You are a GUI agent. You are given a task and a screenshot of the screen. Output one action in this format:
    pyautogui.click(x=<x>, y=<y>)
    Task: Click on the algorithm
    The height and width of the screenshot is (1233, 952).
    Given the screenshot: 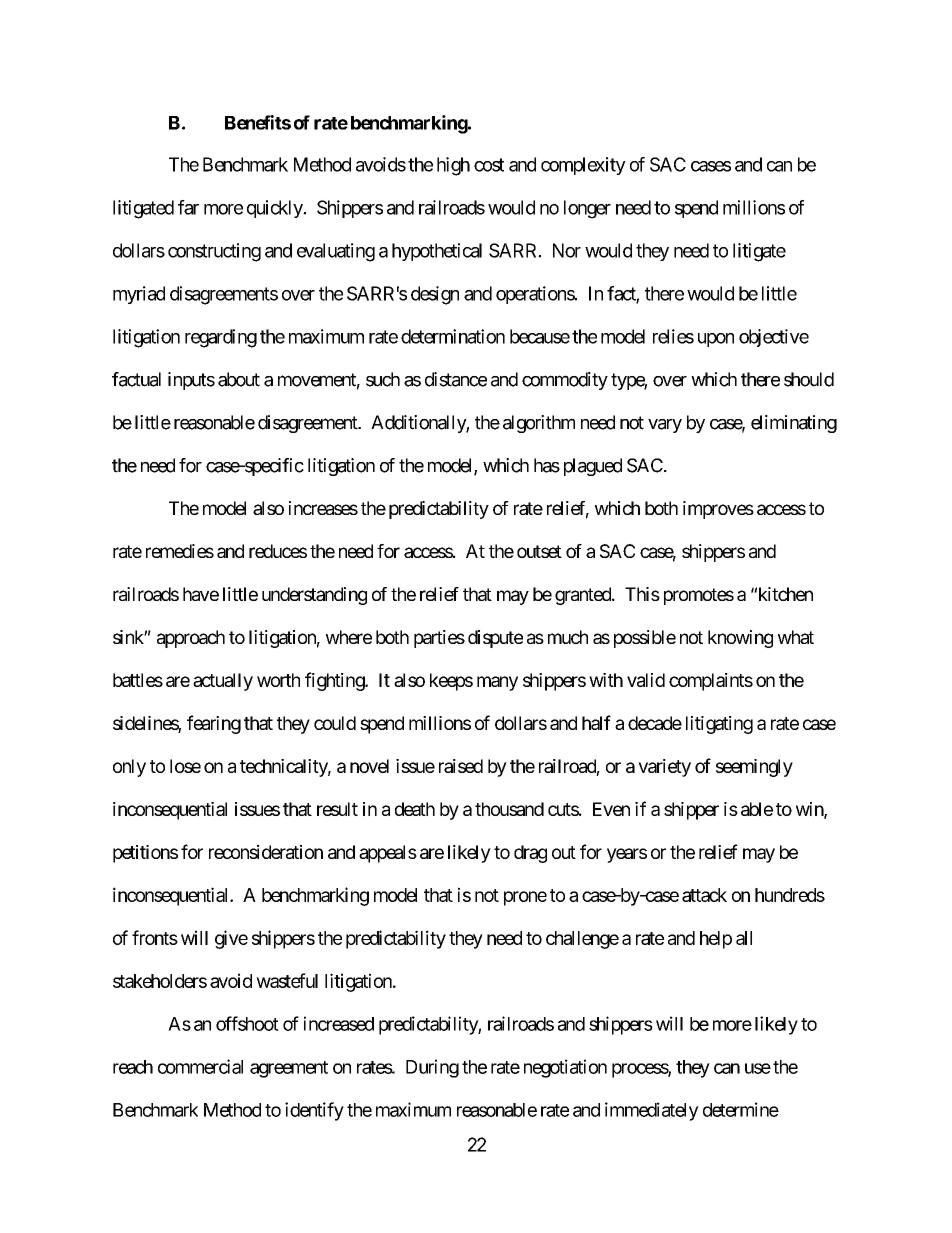 What is the action you would take?
    pyautogui.click(x=539, y=424)
